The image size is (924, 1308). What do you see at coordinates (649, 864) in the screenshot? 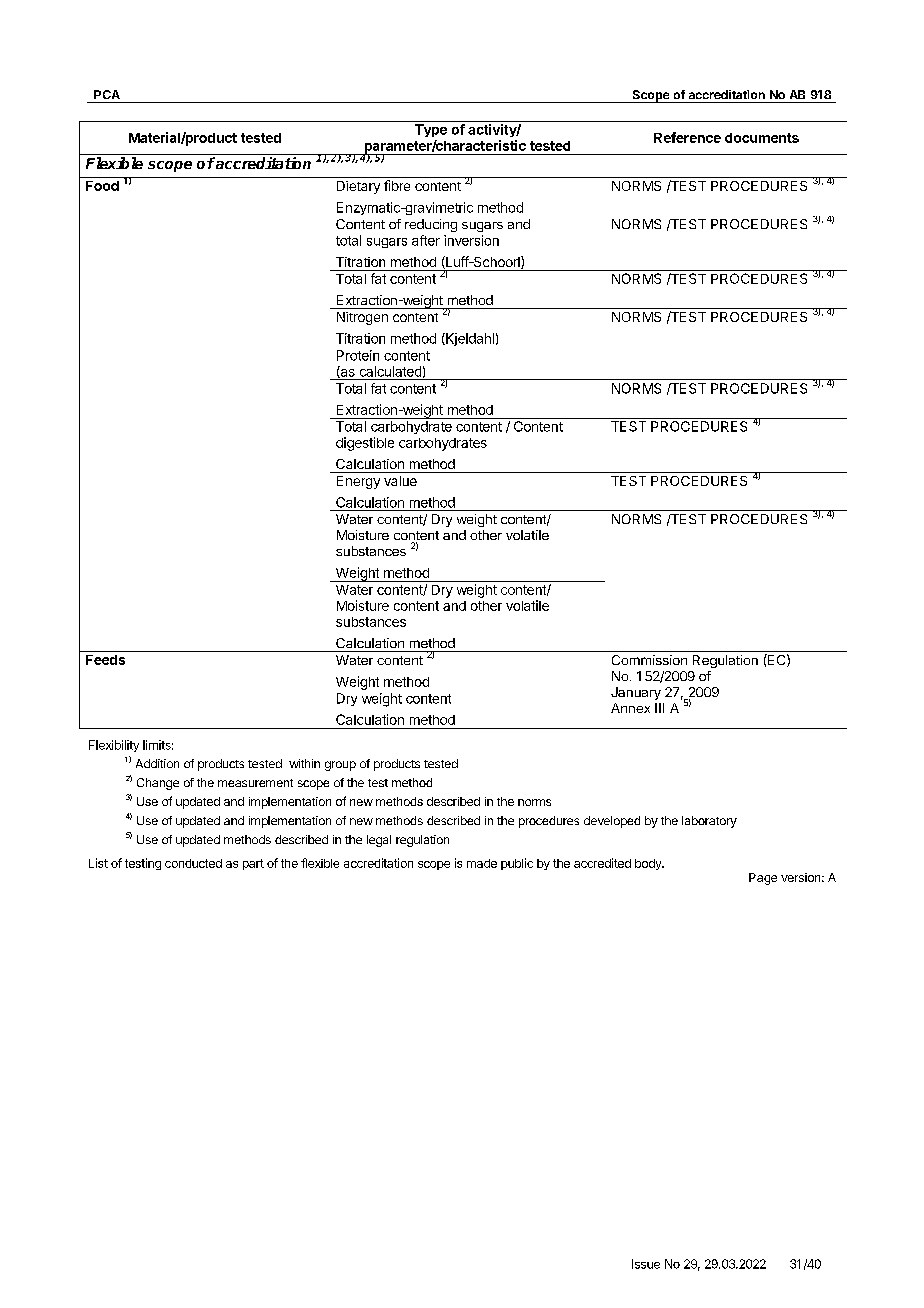
I see `body` at bounding box center [649, 864].
